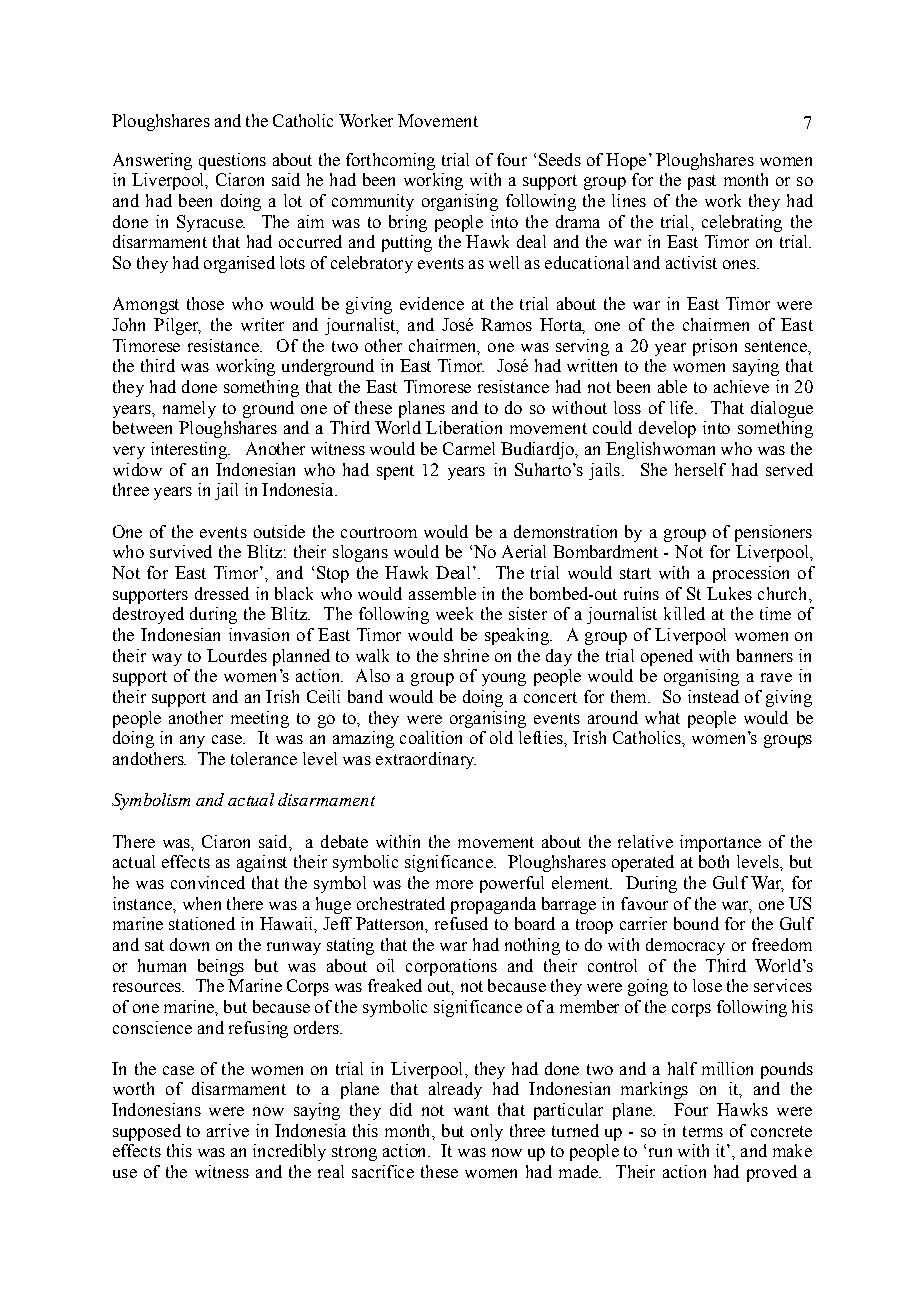 This screenshot has height=1308, width=924. I want to click on arrive, so click(228, 1130).
